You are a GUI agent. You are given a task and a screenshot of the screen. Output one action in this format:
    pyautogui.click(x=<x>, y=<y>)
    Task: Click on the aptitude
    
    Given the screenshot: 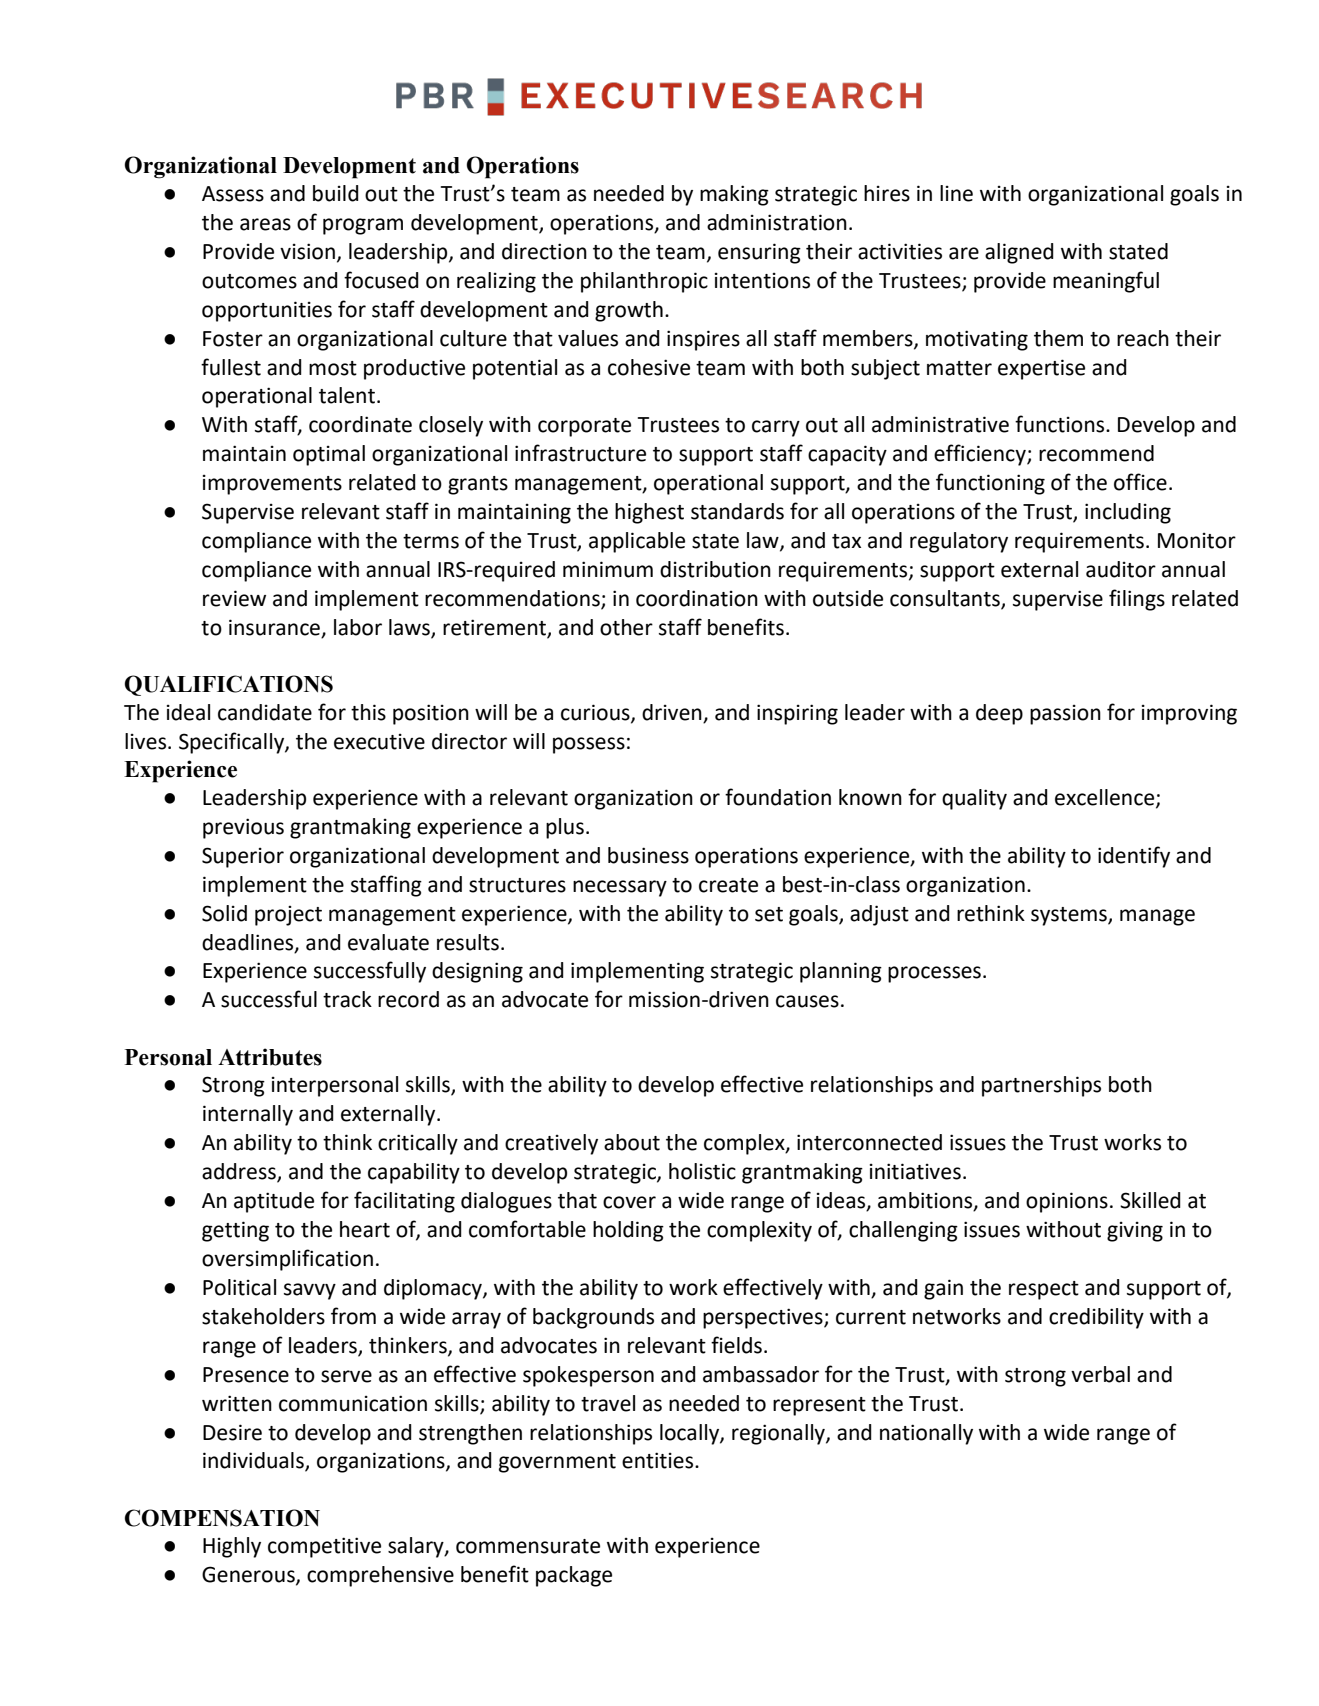 What is the action you would take?
    pyautogui.click(x=274, y=1202)
